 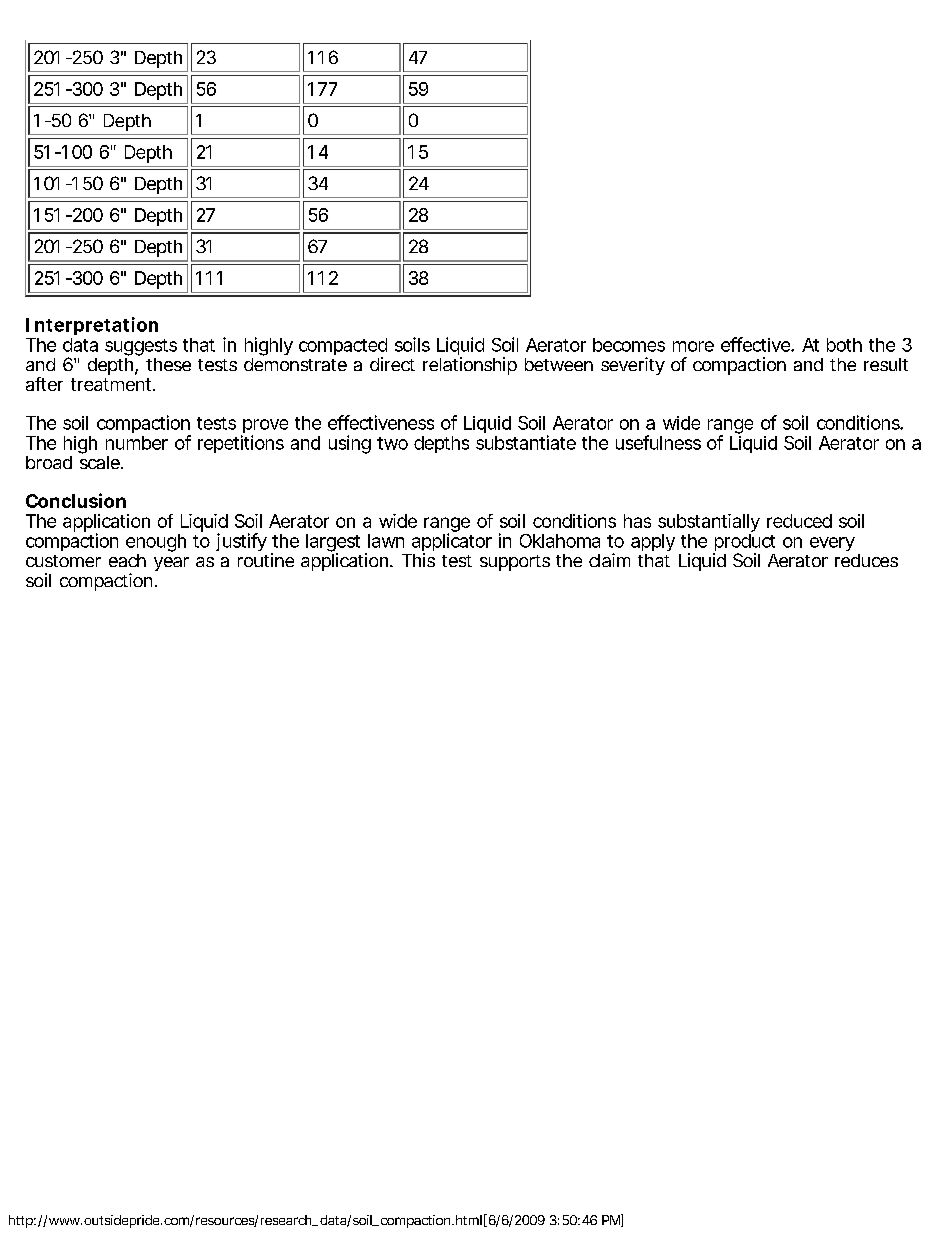 I want to click on suggests, so click(x=141, y=347).
